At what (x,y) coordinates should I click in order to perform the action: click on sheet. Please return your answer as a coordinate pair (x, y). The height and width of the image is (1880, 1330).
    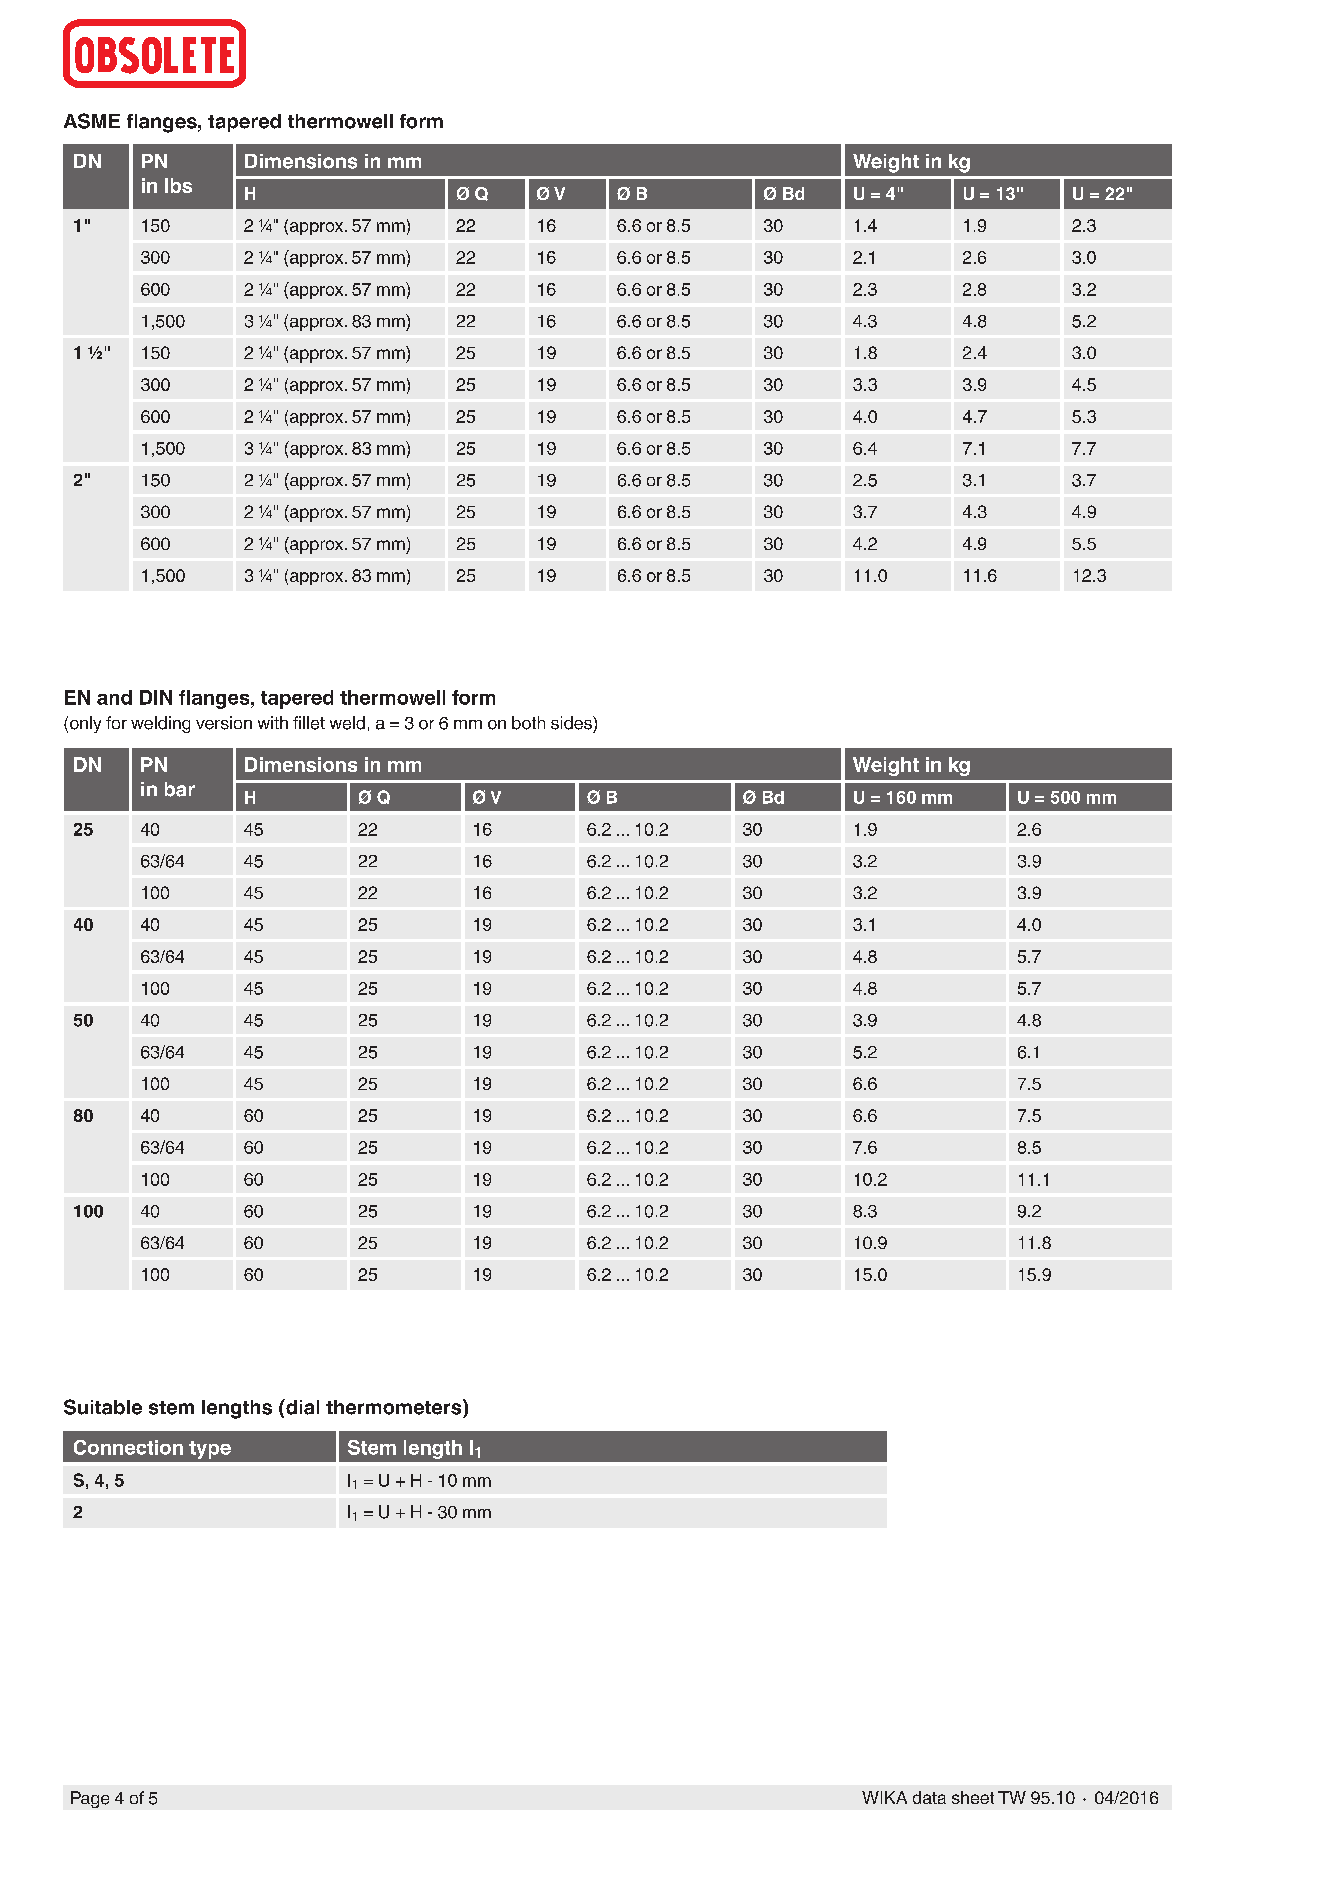
    Looking at the image, I should click on (973, 1797).
